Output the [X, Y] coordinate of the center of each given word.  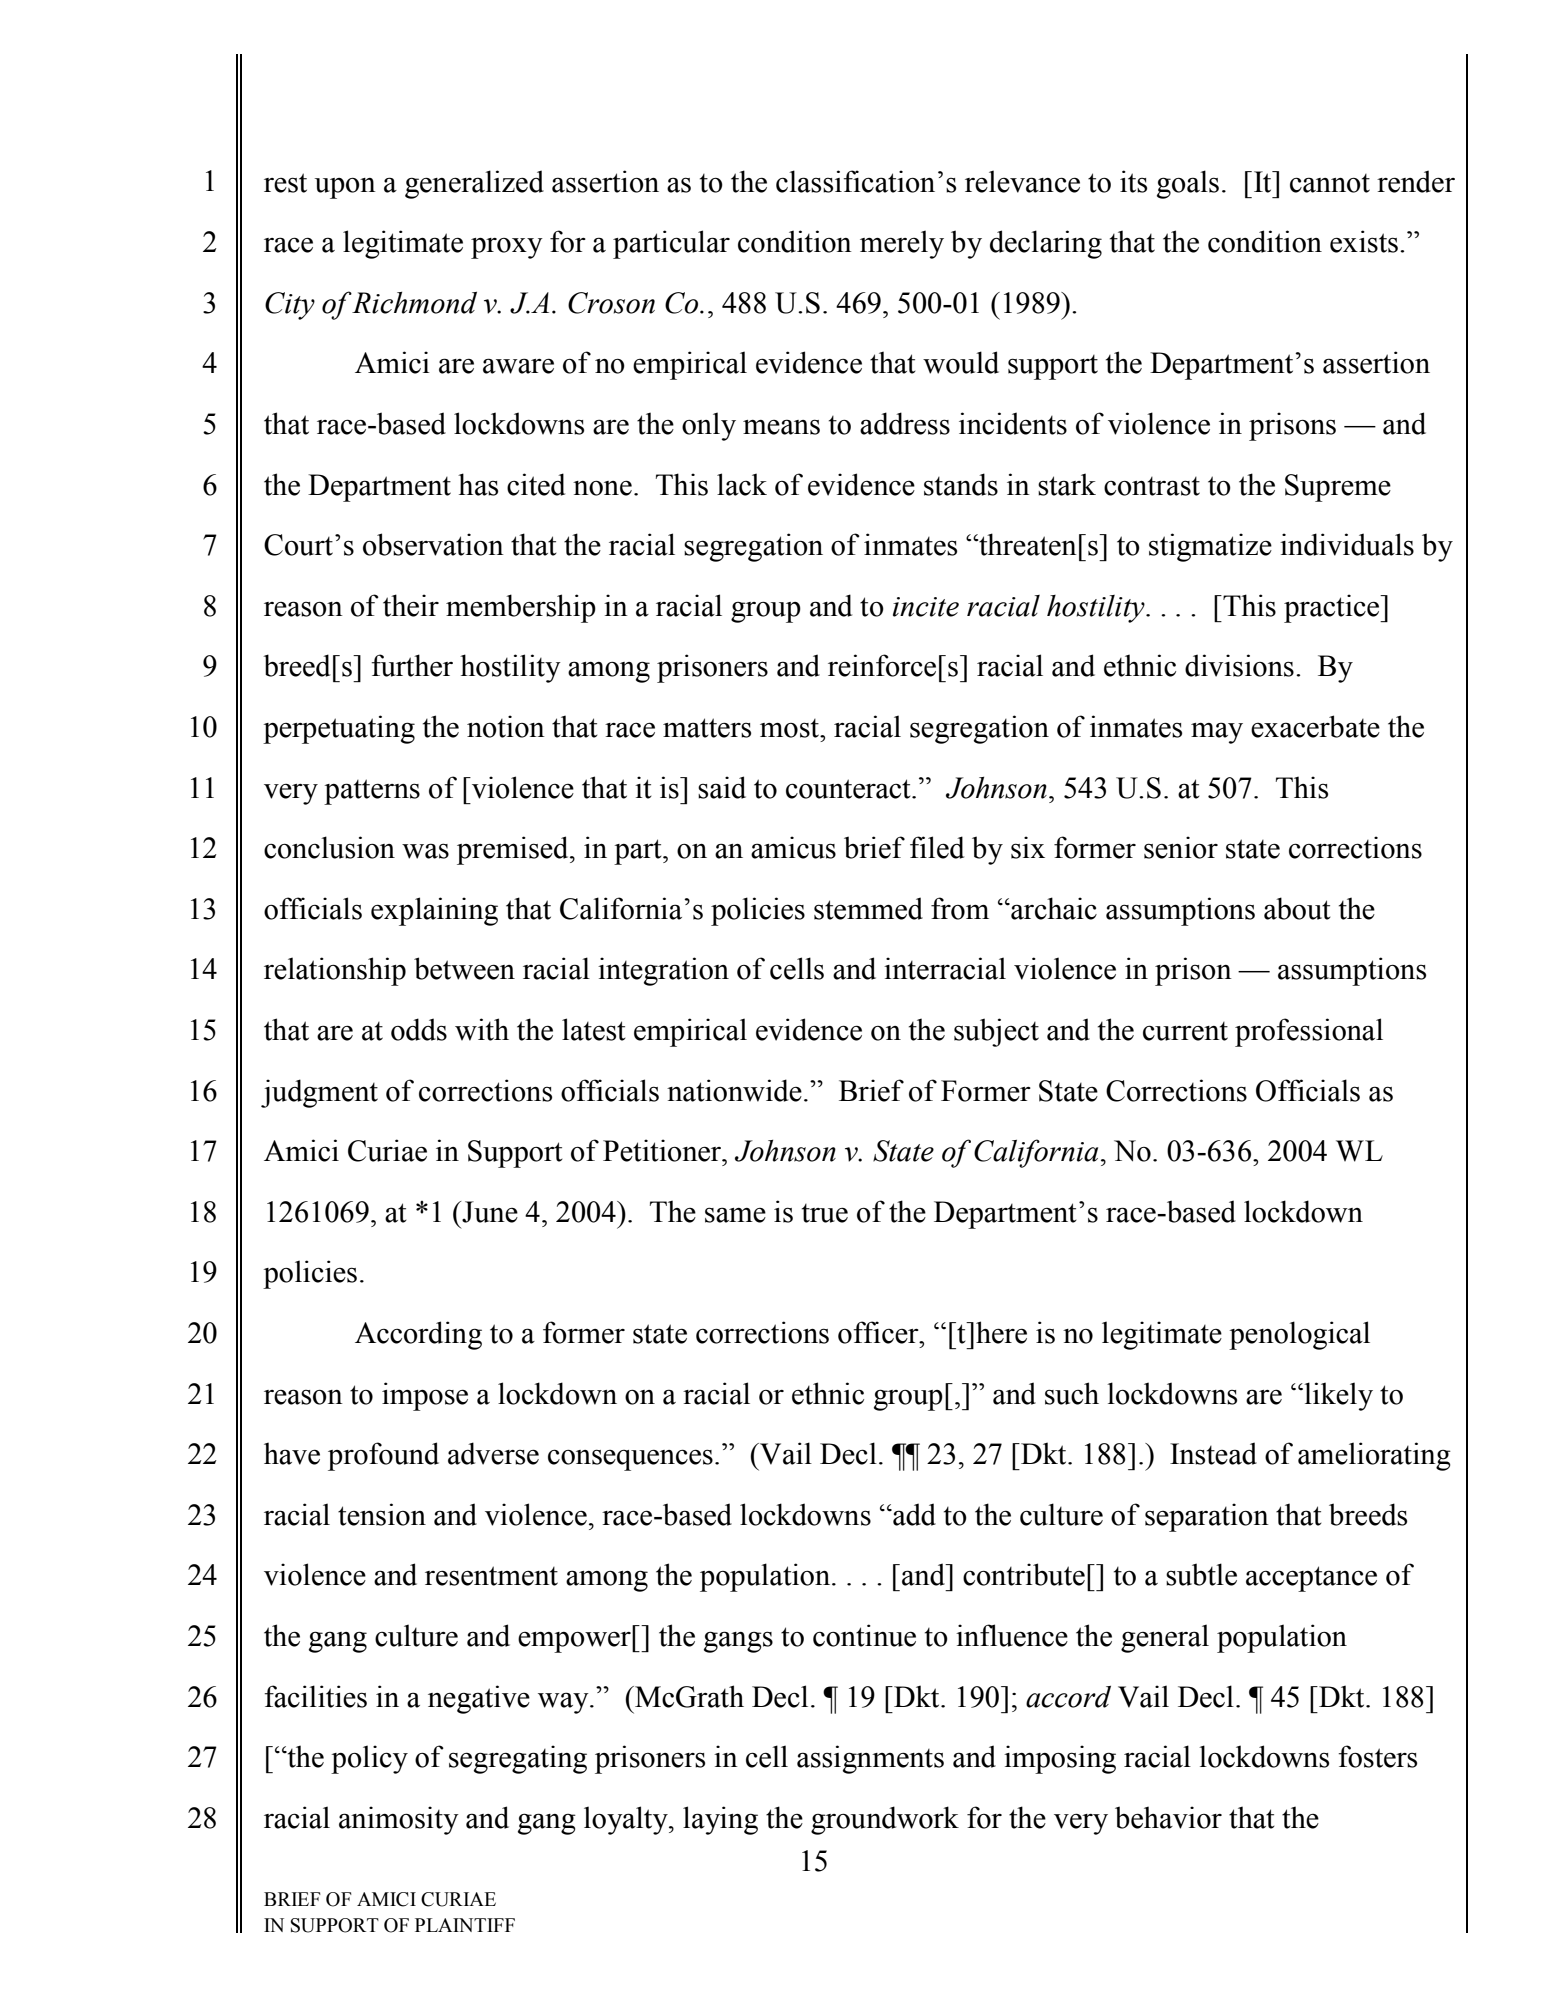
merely [902, 244]
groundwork [885, 1820]
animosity [399, 1820]
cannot [1330, 183]
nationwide [734, 1090]
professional [1309, 1032]
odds [419, 1029]
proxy [507, 248]
